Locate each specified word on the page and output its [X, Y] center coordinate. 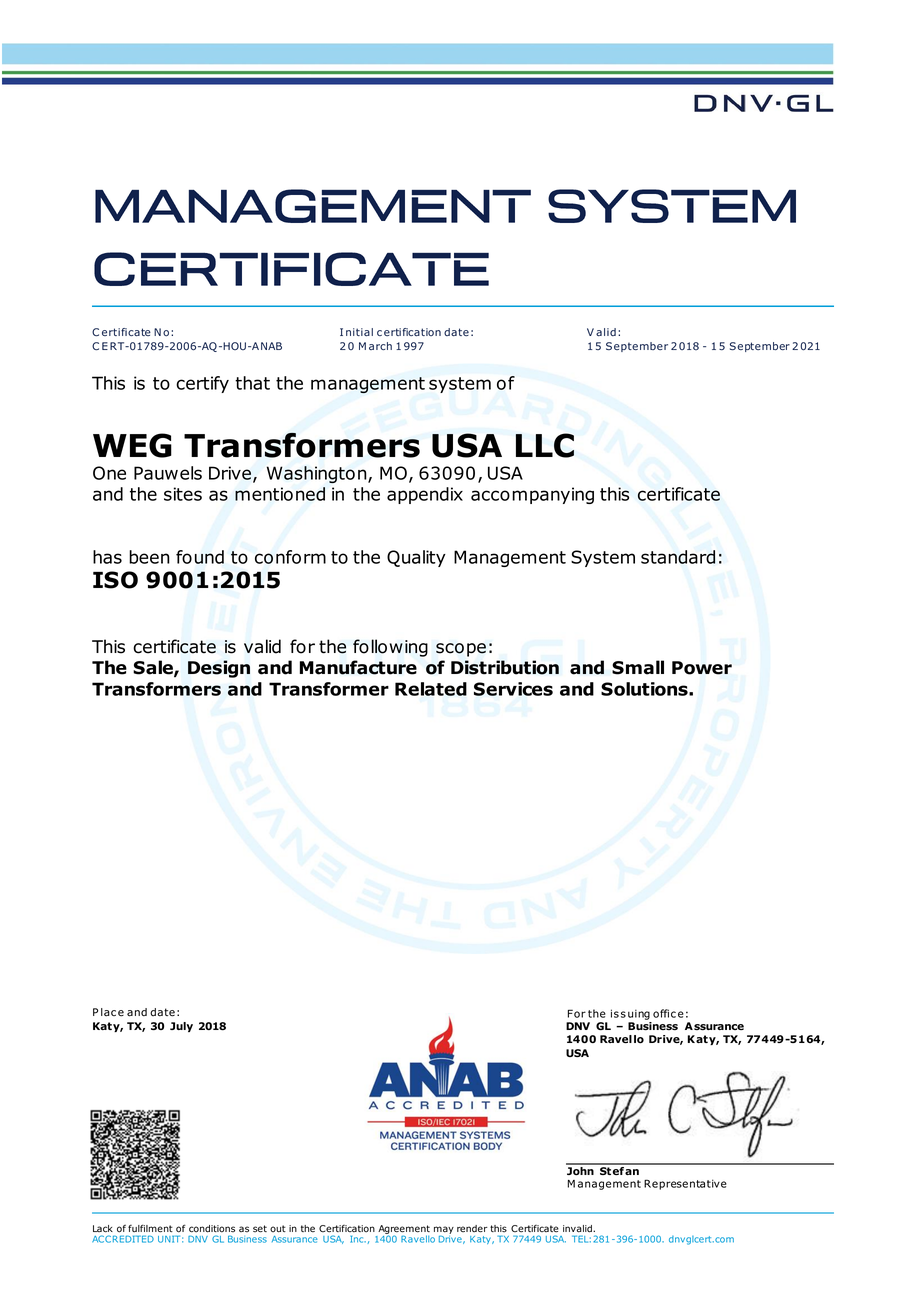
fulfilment [150, 1228]
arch [380, 346]
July [181, 1027]
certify [202, 384]
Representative [685, 1184]
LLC [545, 445]
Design [219, 669]
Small [638, 667]
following [390, 648]
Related [431, 689]
